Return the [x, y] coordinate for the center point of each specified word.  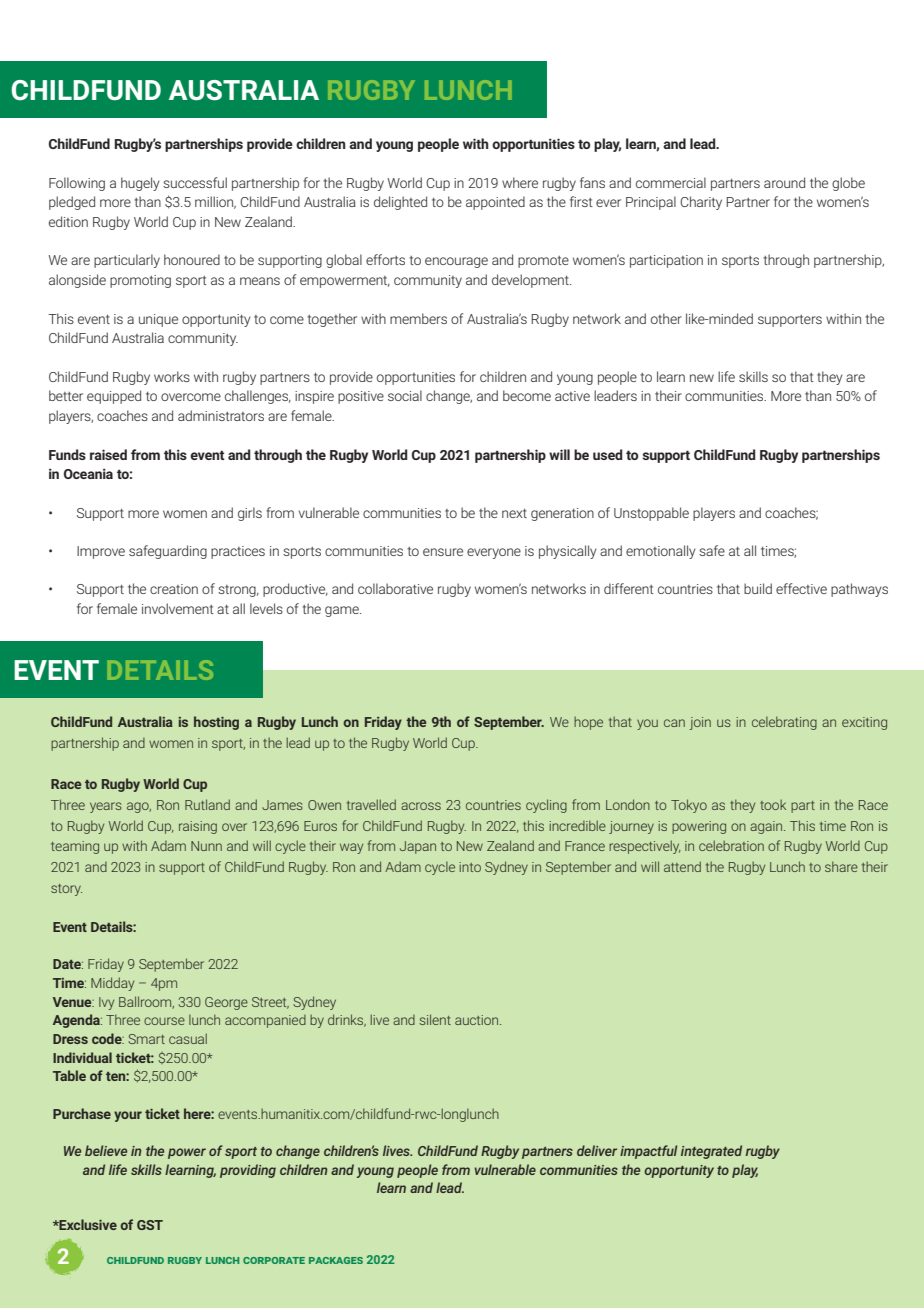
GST [150, 1225]
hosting [216, 723]
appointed [495, 203]
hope [588, 723]
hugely [140, 184]
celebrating [784, 723]
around [784, 182]
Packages [336, 1260]
